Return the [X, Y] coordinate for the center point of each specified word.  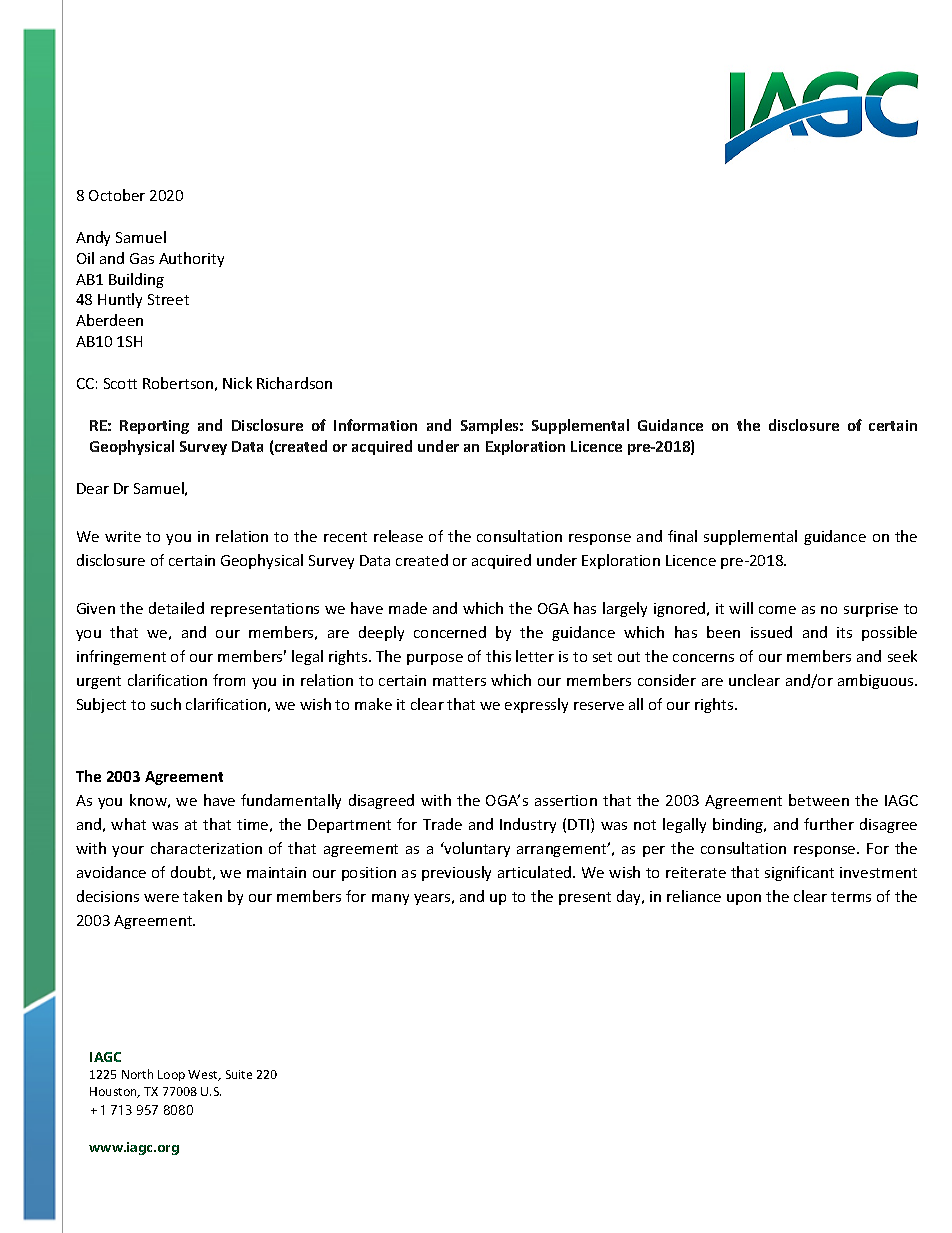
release [398, 536]
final [682, 536]
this [498, 656]
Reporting [154, 427]
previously [456, 873]
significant [799, 873]
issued [771, 632]
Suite [239, 1074]
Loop [171, 1075]
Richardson [294, 383]
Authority [191, 259]
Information [375, 425]
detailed [176, 608]
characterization [206, 848]
